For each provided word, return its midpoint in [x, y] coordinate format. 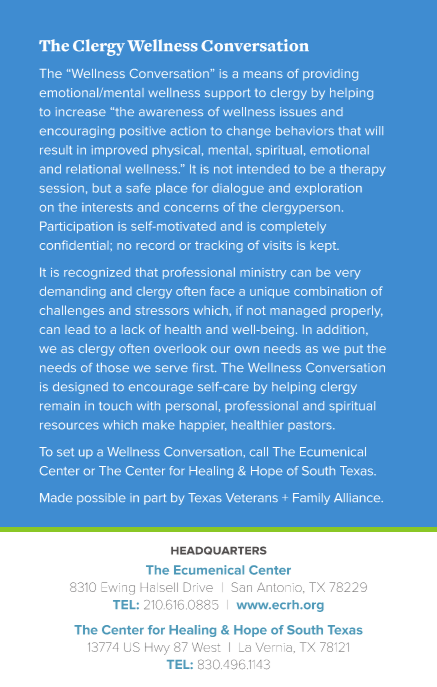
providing [330, 75]
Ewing [118, 588]
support [228, 94]
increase [81, 111]
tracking [219, 247]
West [206, 647]
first [204, 367]
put [354, 350]
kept [324, 246]
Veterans [252, 497]
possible [101, 499]
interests [107, 207]
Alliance [358, 497]
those [112, 367]
